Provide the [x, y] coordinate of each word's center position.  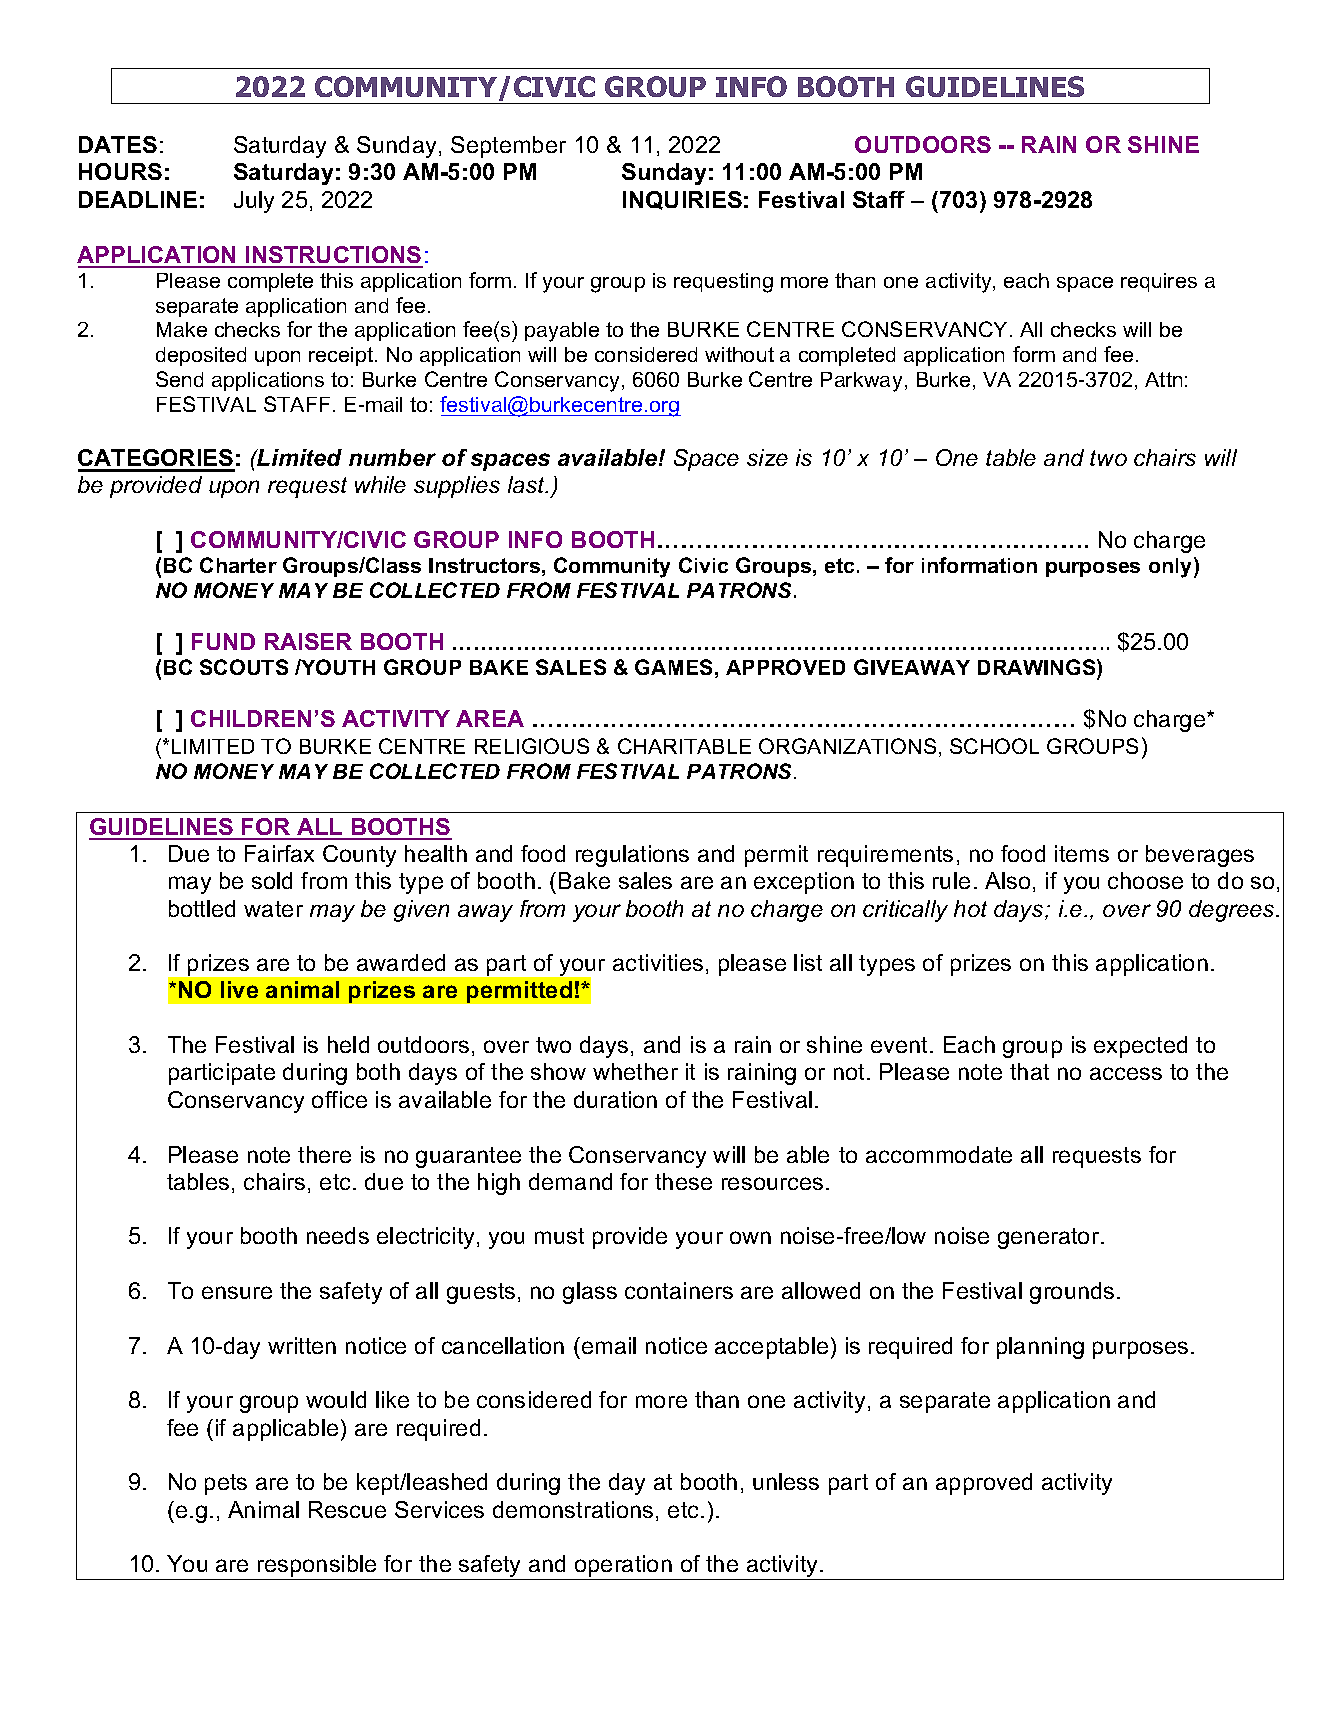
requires [1159, 282]
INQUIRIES [682, 200]
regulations [632, 856]
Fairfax [279, 853]
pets [226, 1484]
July [254, 202]
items [1082, 853]
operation [623, 1567]
